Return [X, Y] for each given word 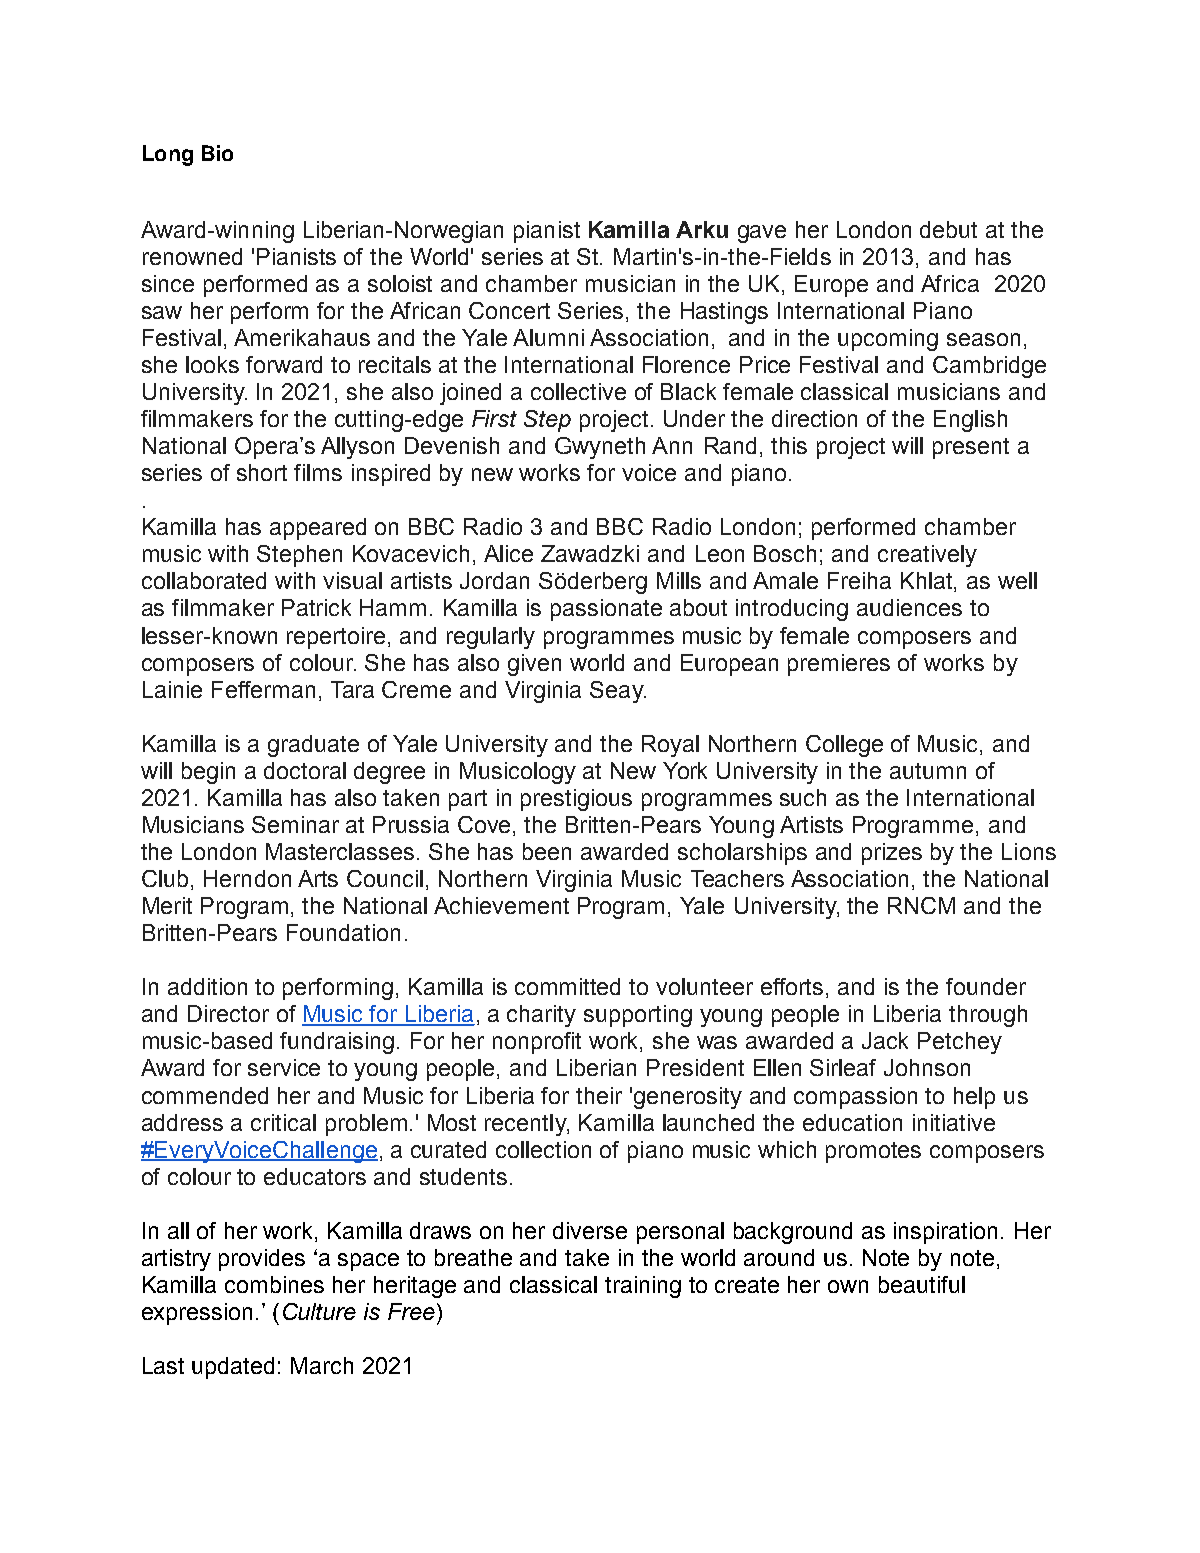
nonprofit [537, 1043]
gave [762, 234]
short [262, 472]
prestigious [576, 800]
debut [948, 229]
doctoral [305, 770]
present [971, 448]
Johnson [927, 1067]
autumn [928, 771]
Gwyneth [600, 448]
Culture [319, 1311]
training [643, 1287]
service [284, 1067]
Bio [217, 153]
